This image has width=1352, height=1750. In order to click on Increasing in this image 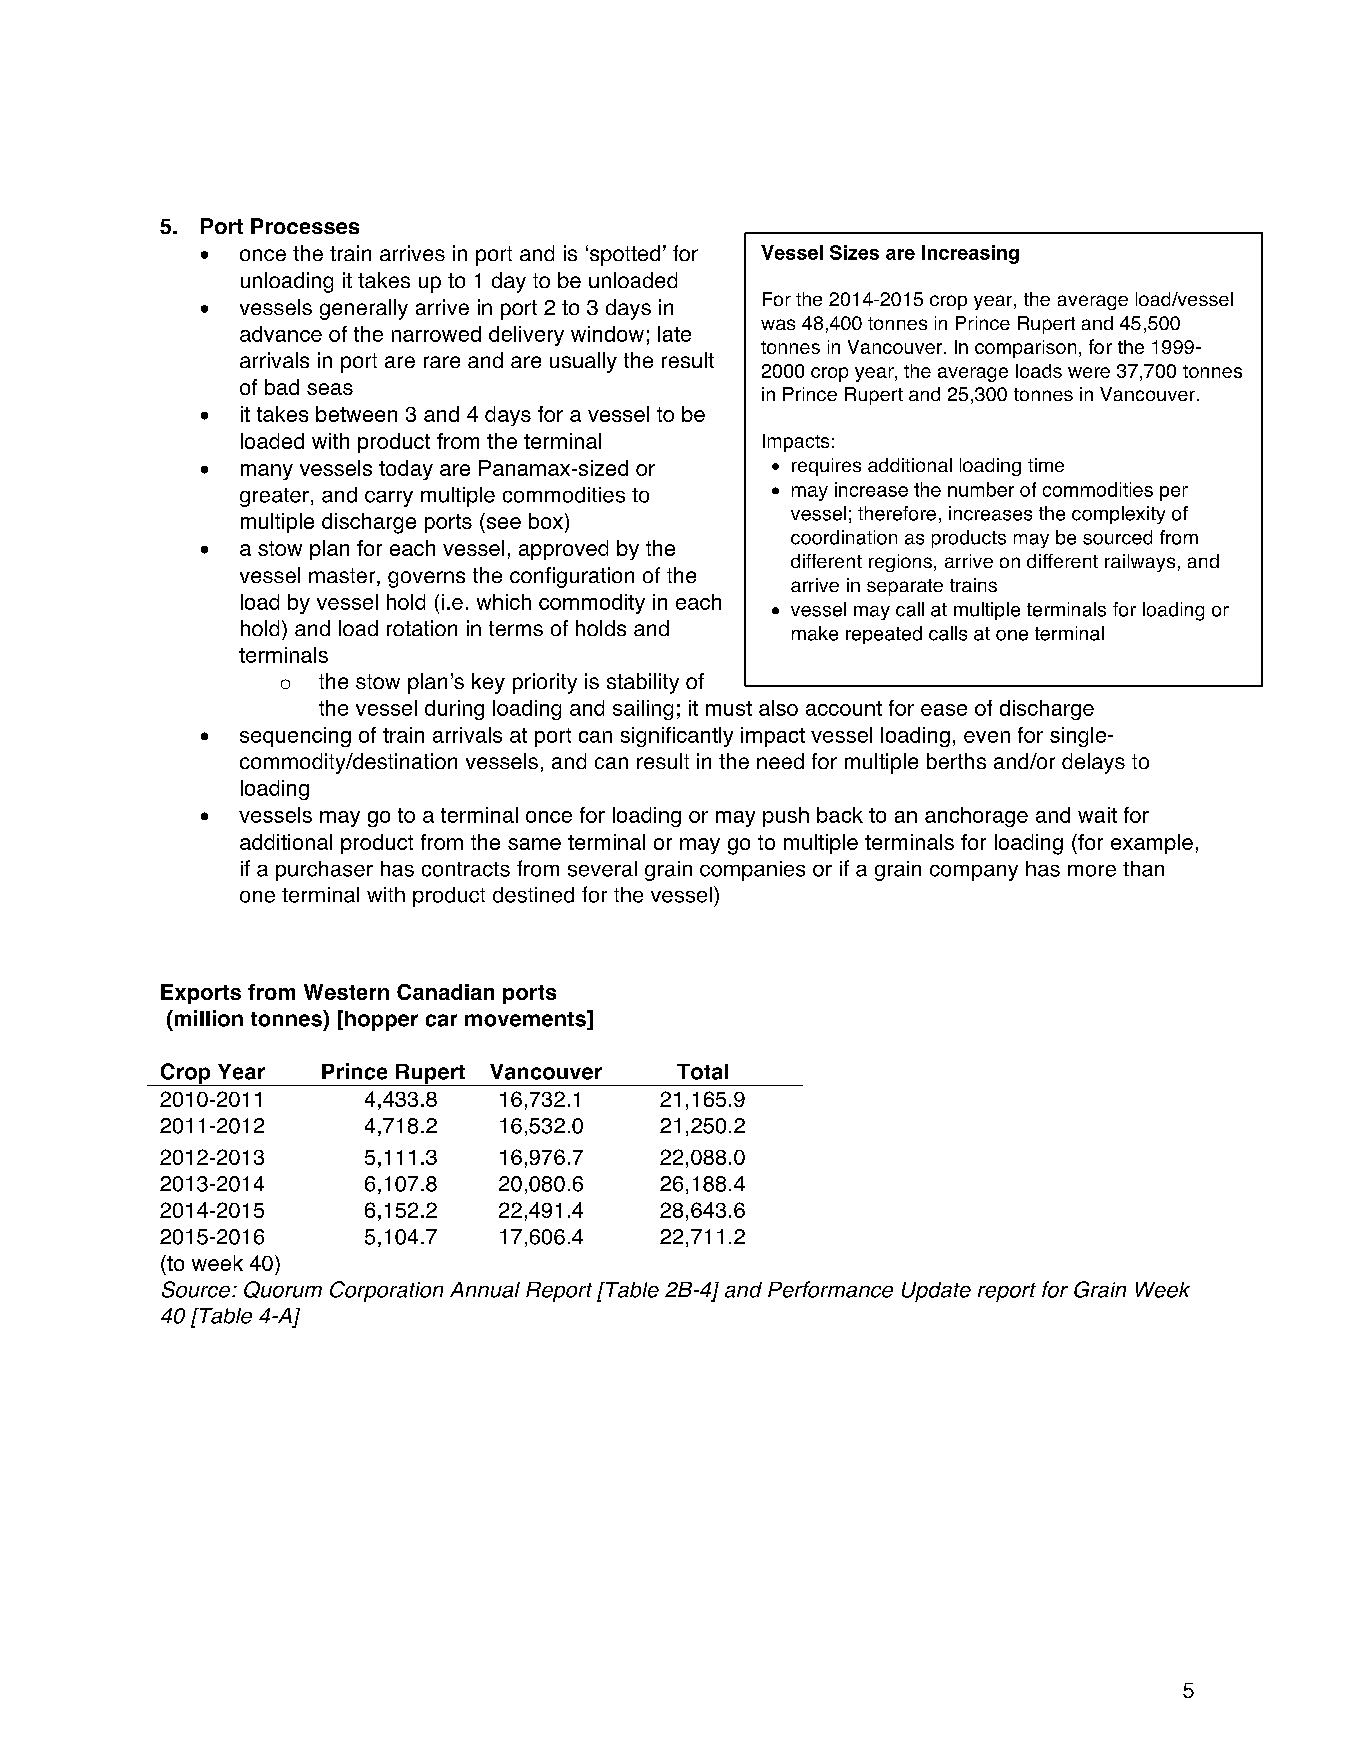, I will do `click(970, 254)`.
